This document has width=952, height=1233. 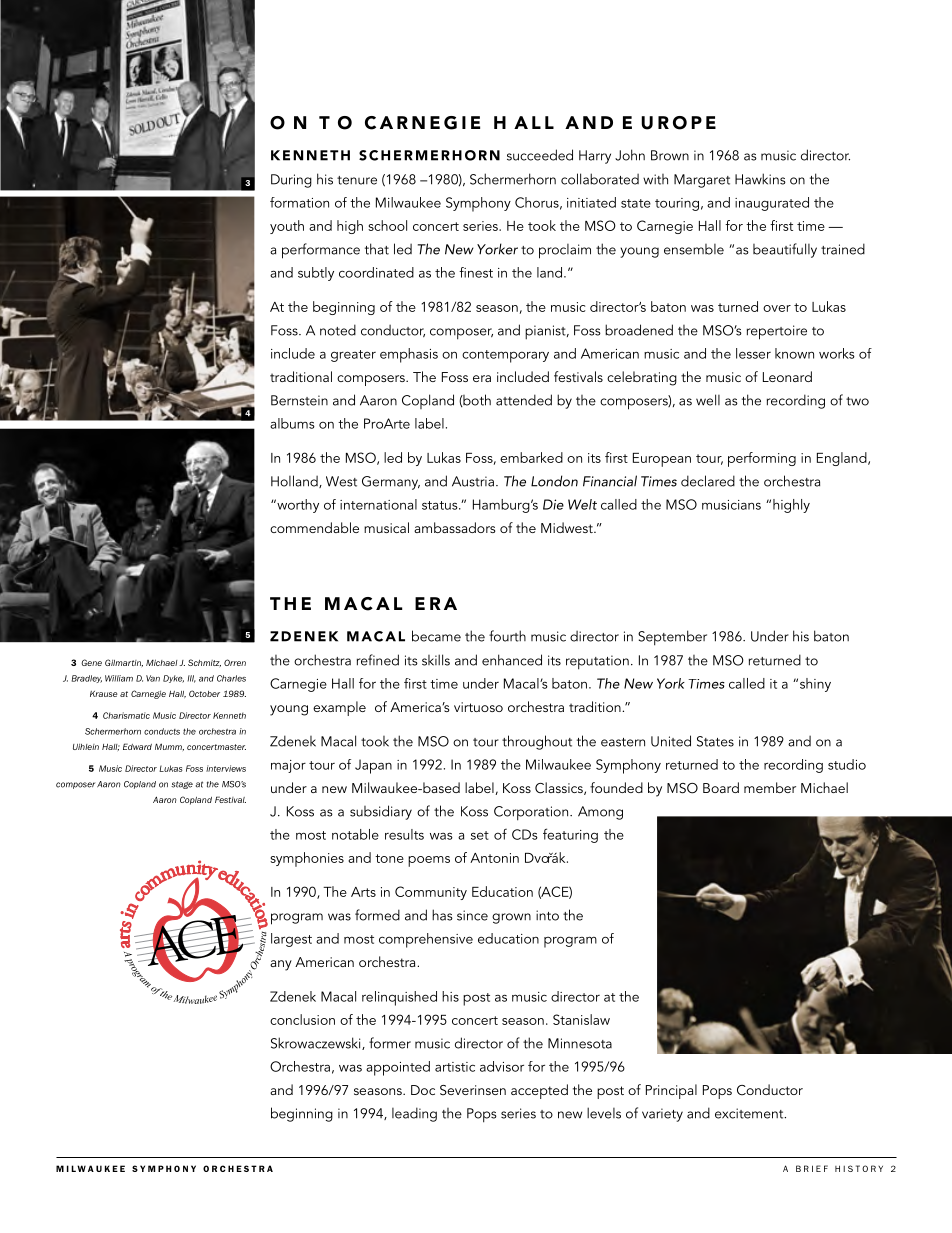 I want to click on skills, so click(x=436, y=660).
